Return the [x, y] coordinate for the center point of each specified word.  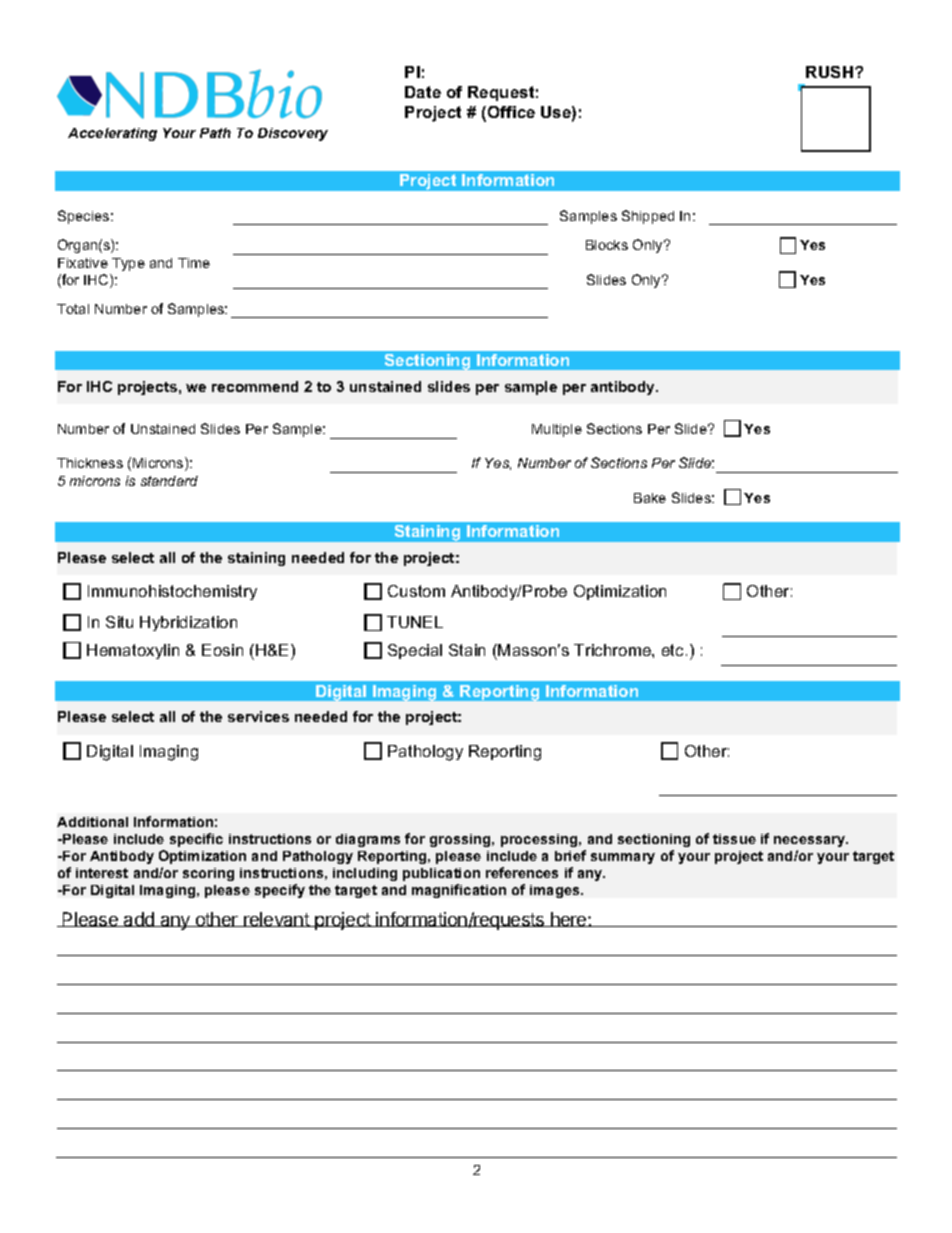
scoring [208, 874]
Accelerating [112, 134]
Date [423, 92]
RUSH [831, 72]
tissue [734, 839]
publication [441, 874]
